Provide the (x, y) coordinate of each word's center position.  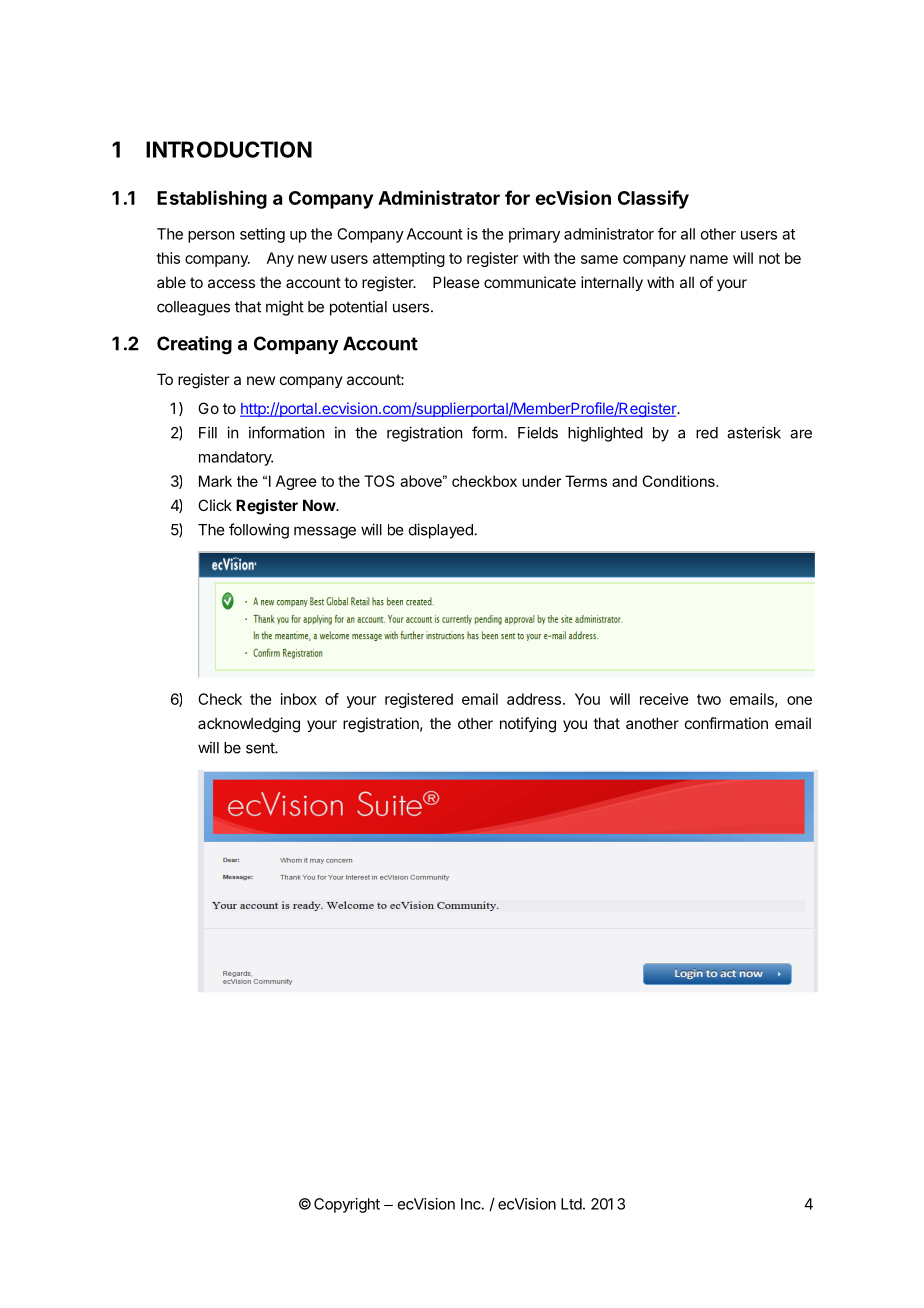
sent (261, 748)
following (259, 531)
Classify (653, 199)
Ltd (571, 1204)
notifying (528, 725)
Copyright (347, 1205)
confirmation (726, 723)
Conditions (679, 481)
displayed (441, 531)
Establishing (212, 199)
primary (534, 235)
